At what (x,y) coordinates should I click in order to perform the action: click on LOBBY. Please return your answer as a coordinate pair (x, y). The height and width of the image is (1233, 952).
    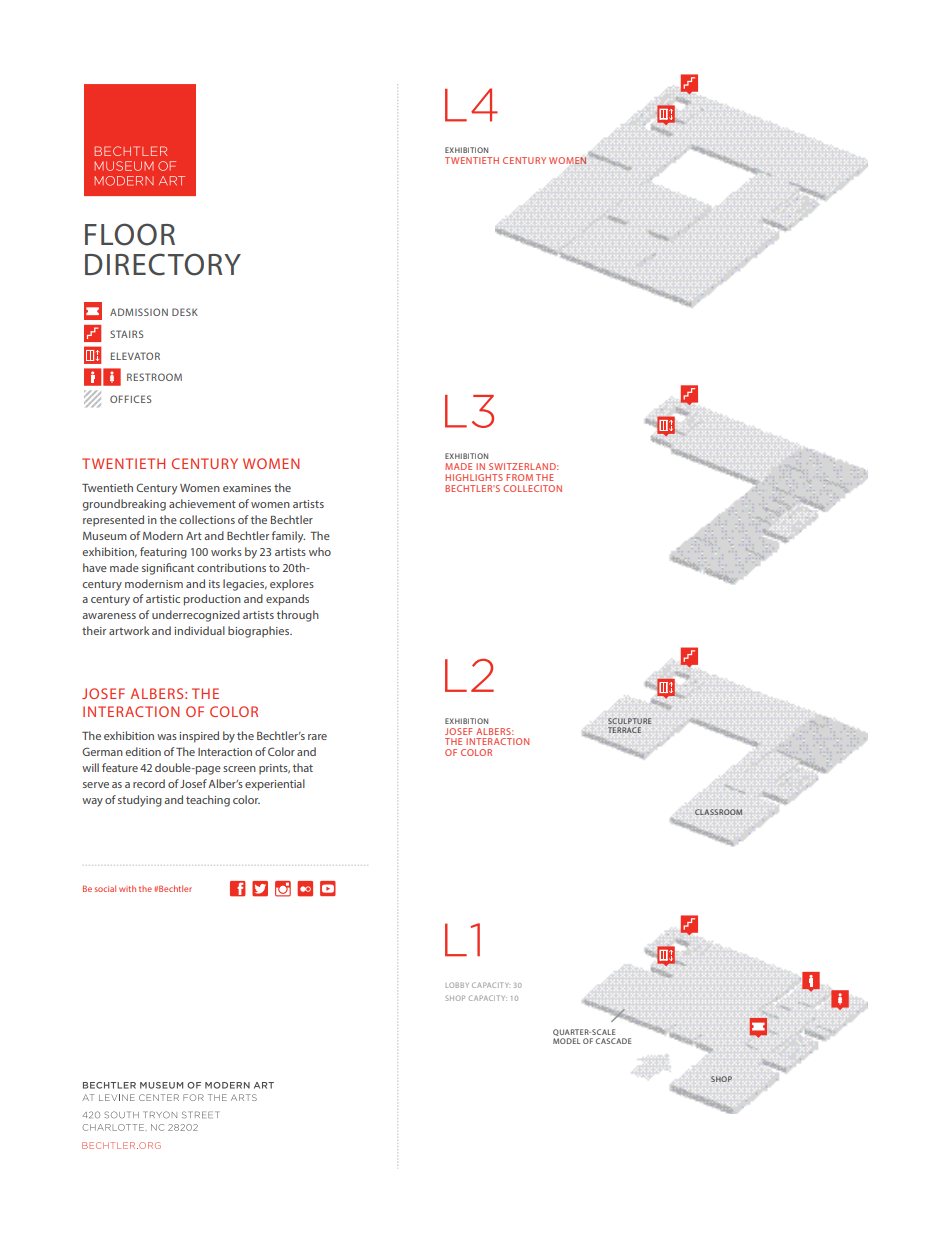
    Looking at the image, I should click on (457, 985).
